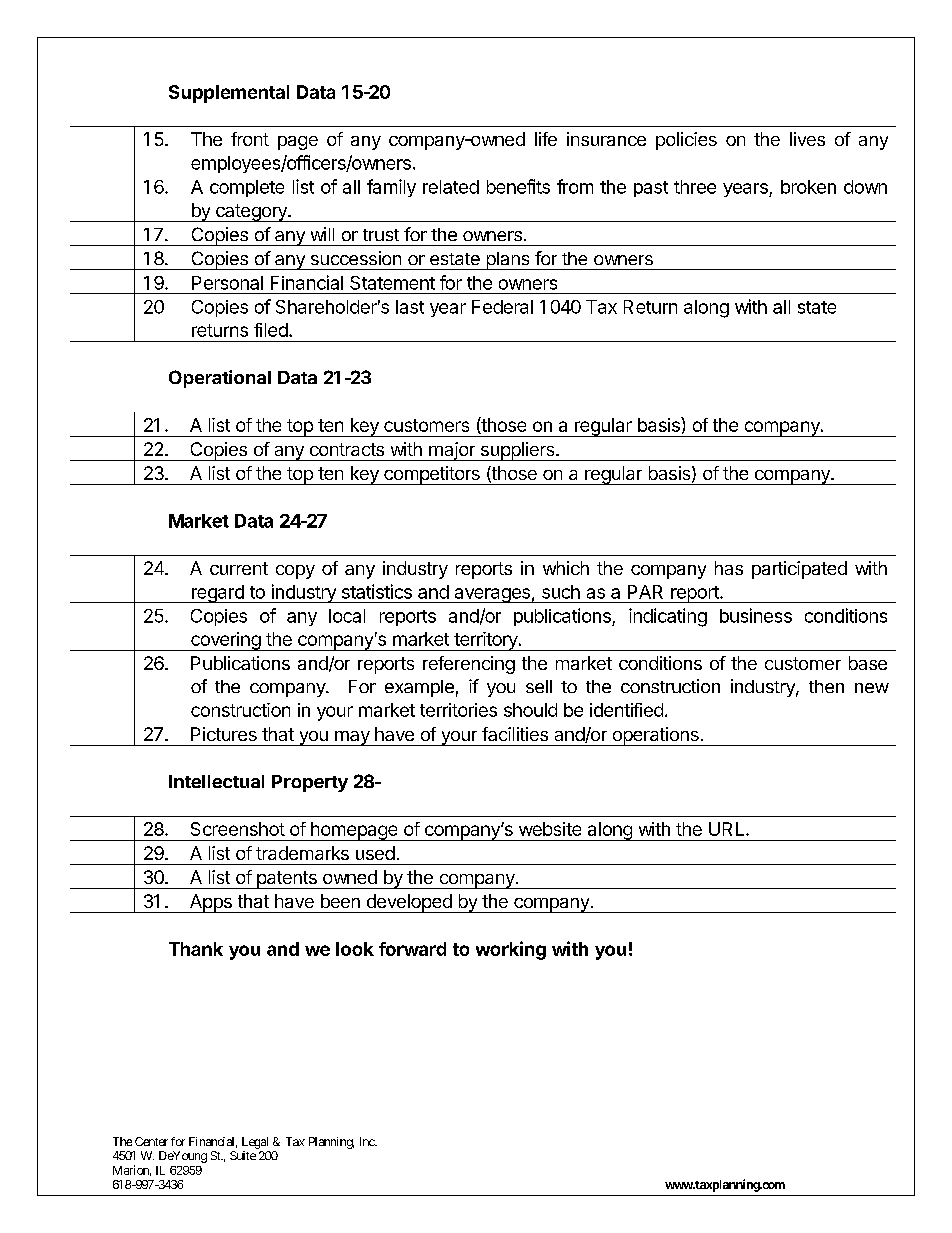 This image has height=1233, width=952. Describe the element at coordinates (255, 1143) in the image. I see `Legal` at that location.
